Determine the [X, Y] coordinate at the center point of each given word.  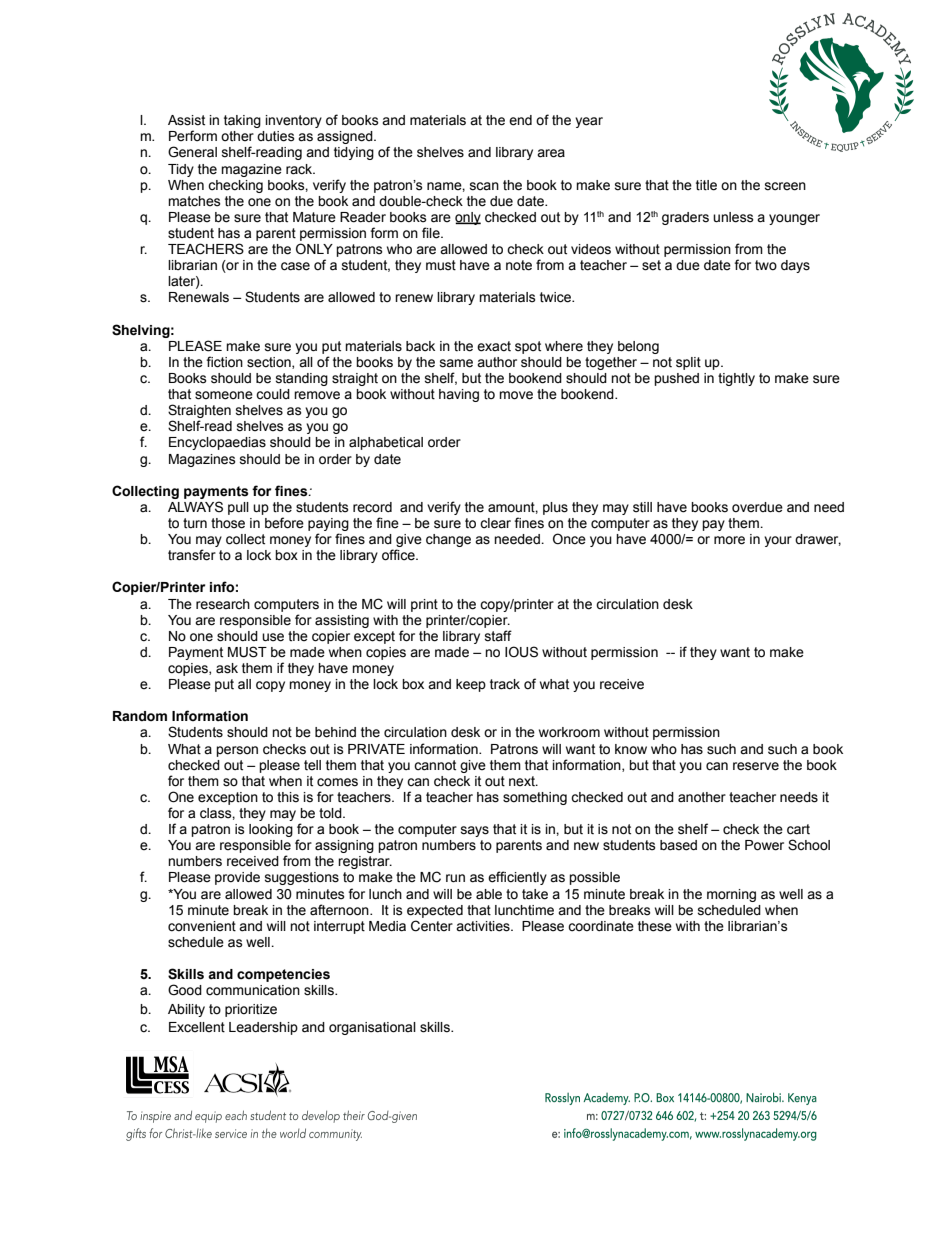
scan [484, 186]
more [729, 540]
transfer [192, 555]
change [448, 540]
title [706, 185]
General [192, 152]
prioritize [251, 1010]
